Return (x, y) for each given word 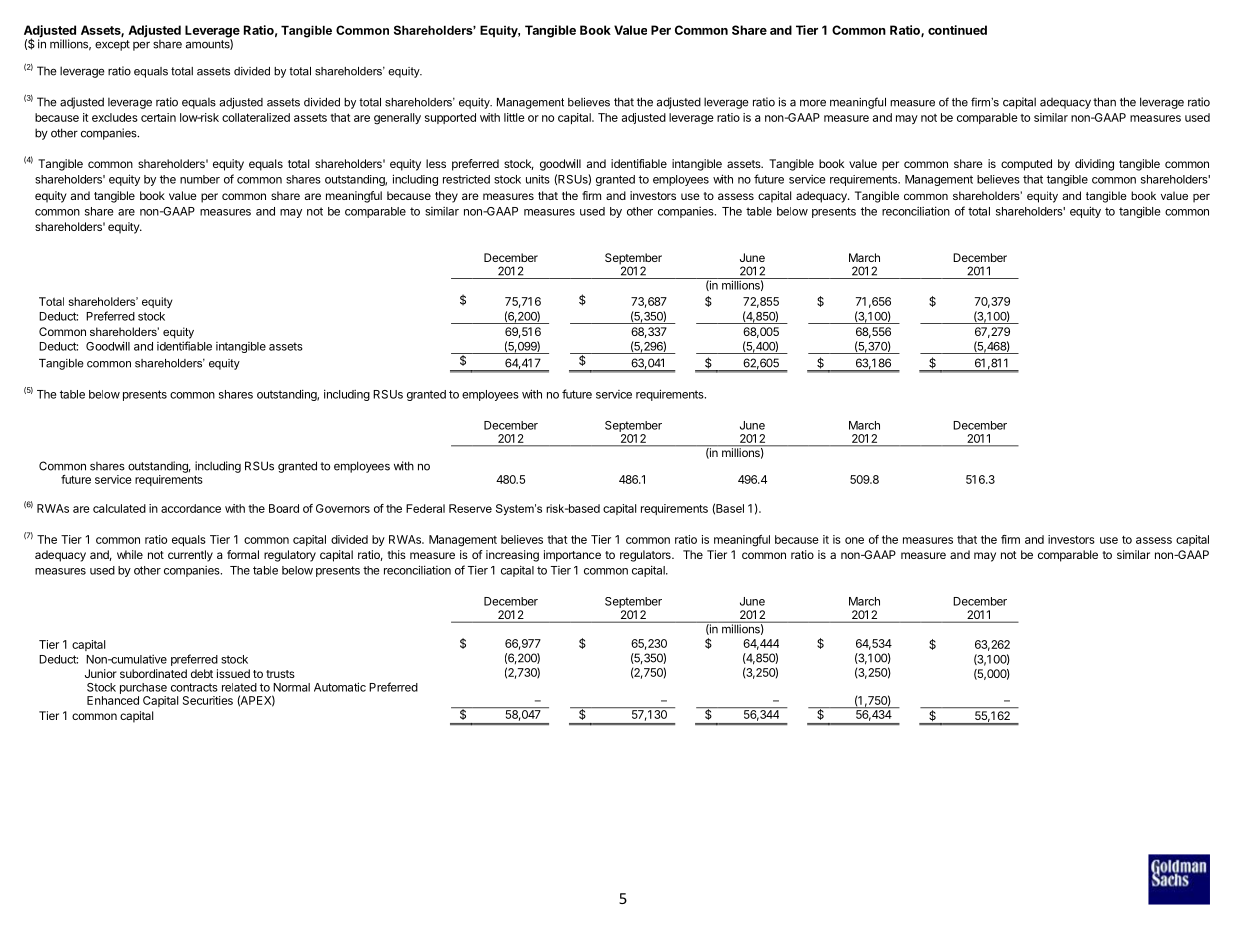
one (854, 540)
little (514, 117)
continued (957, 30)
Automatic (340, 687)
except (112, 45)
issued (233, 673)
